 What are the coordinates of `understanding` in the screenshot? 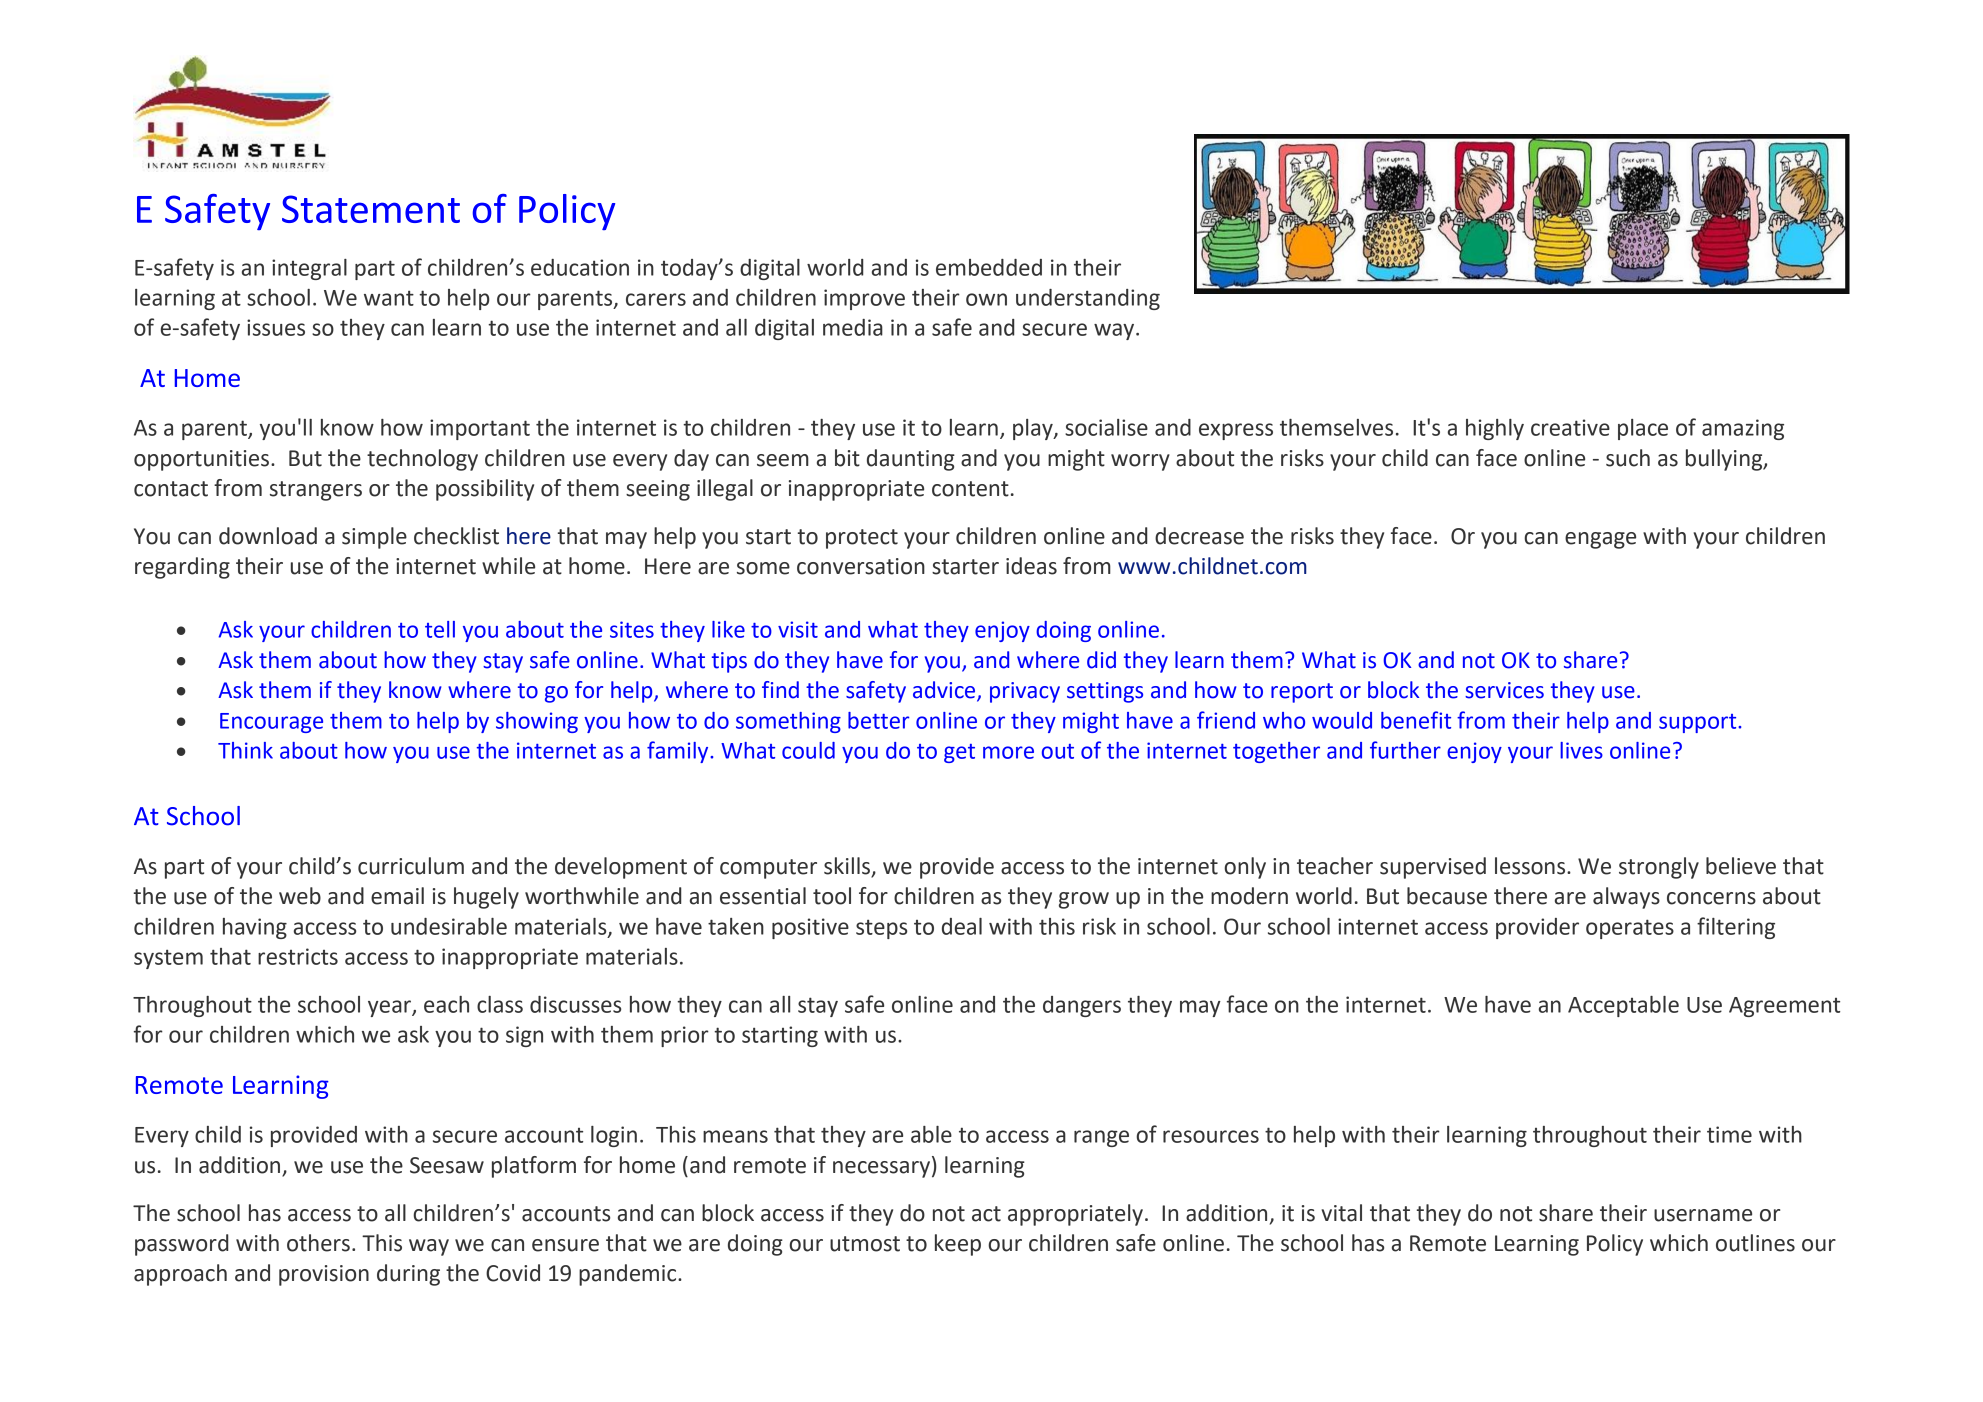 It's located at (1088, 299).
